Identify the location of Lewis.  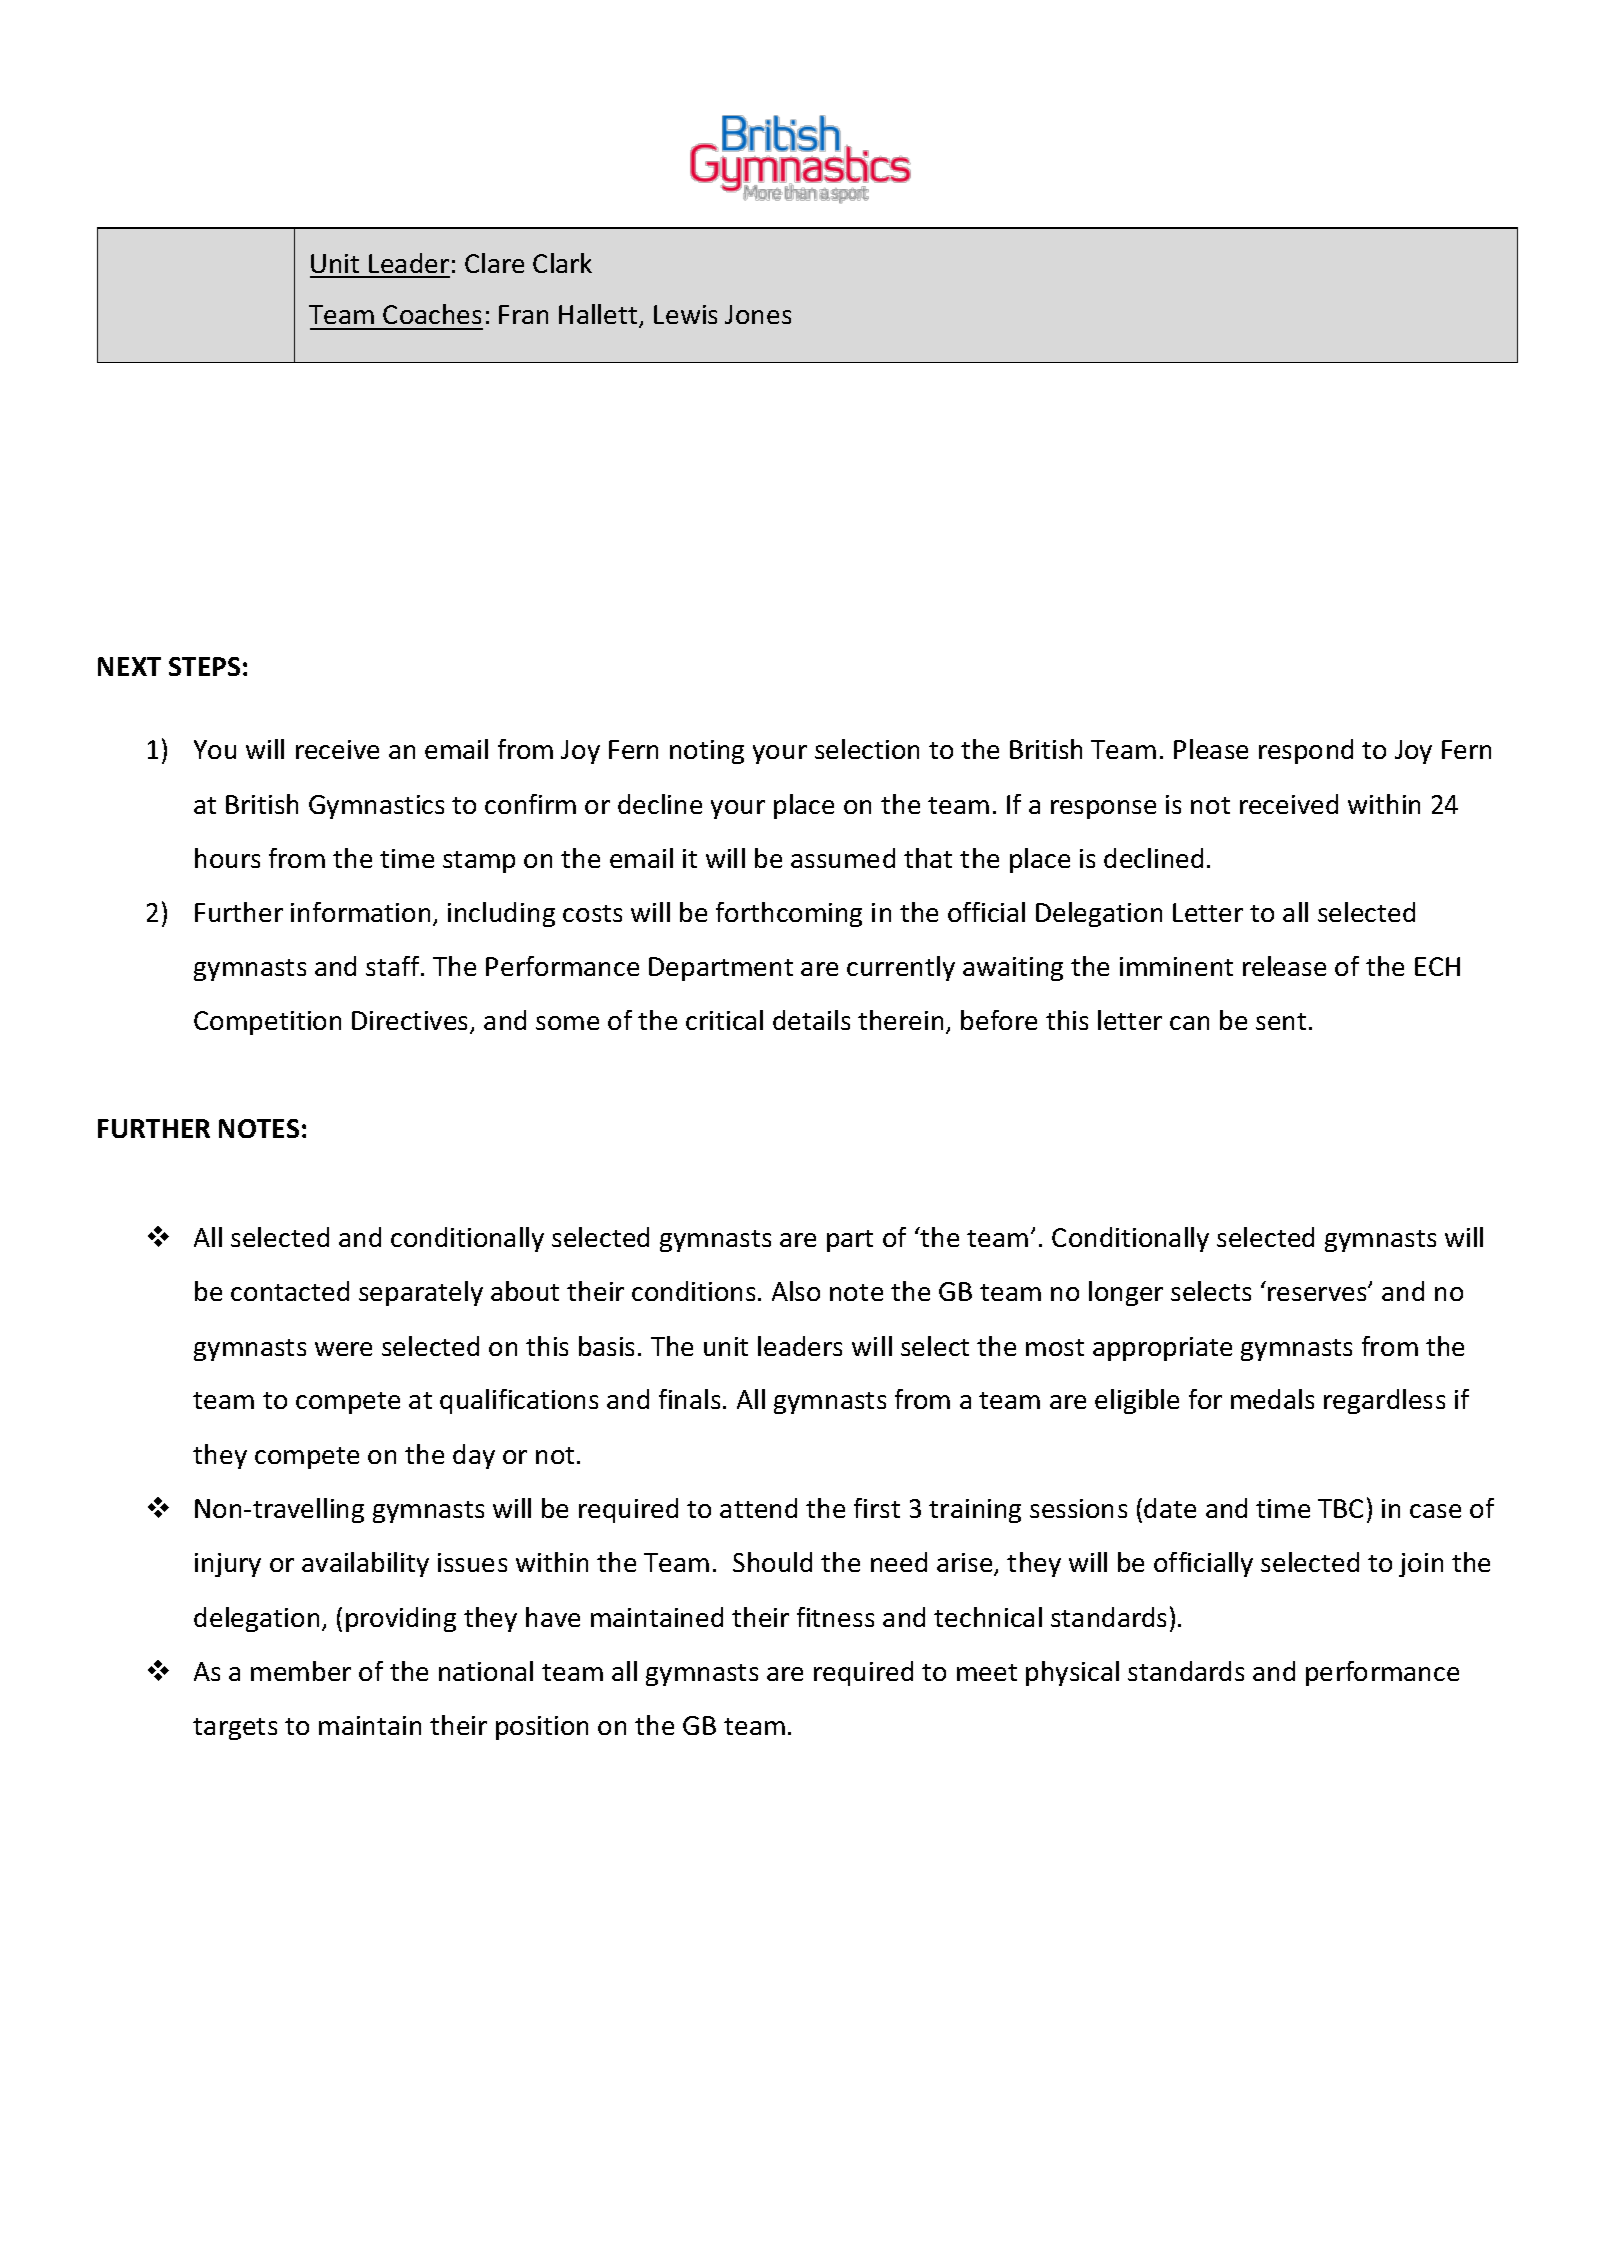
(685, 314).
